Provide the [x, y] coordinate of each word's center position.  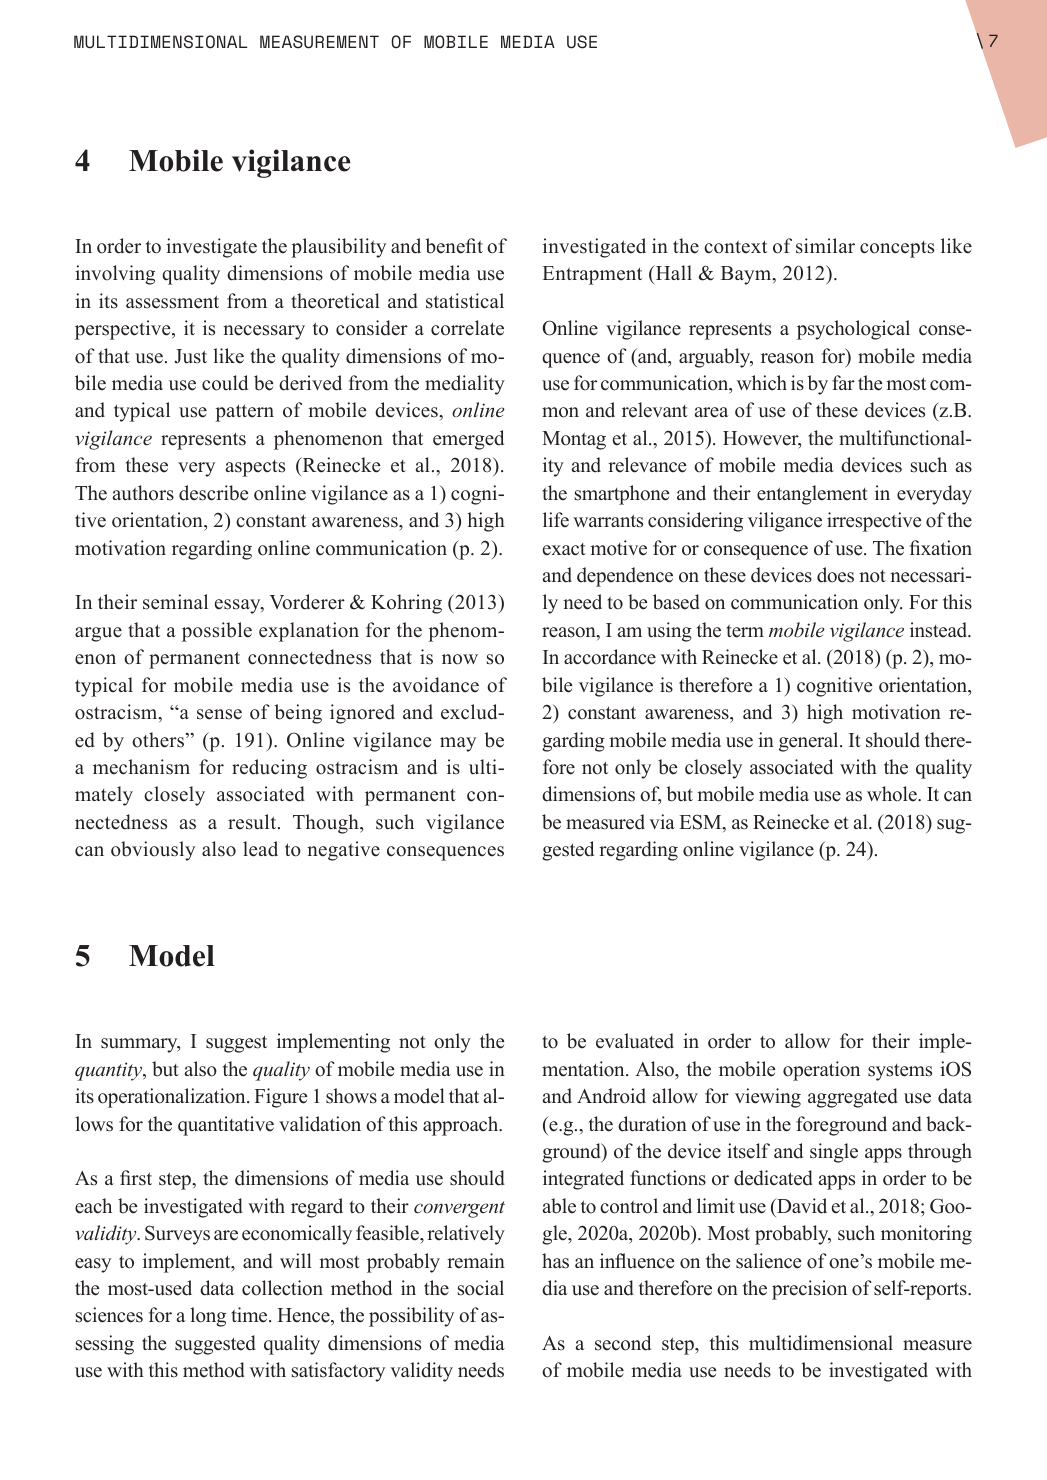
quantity [110, 1071]
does [835, 575]
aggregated [853, 1098]
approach [462, 1126]
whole [893, 794]
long [208, 1317]
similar [825, 246]
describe [213, 493]
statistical [465, 301]
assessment [172, 302]
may [458, 744]
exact [564, 549]
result [253, 822]
